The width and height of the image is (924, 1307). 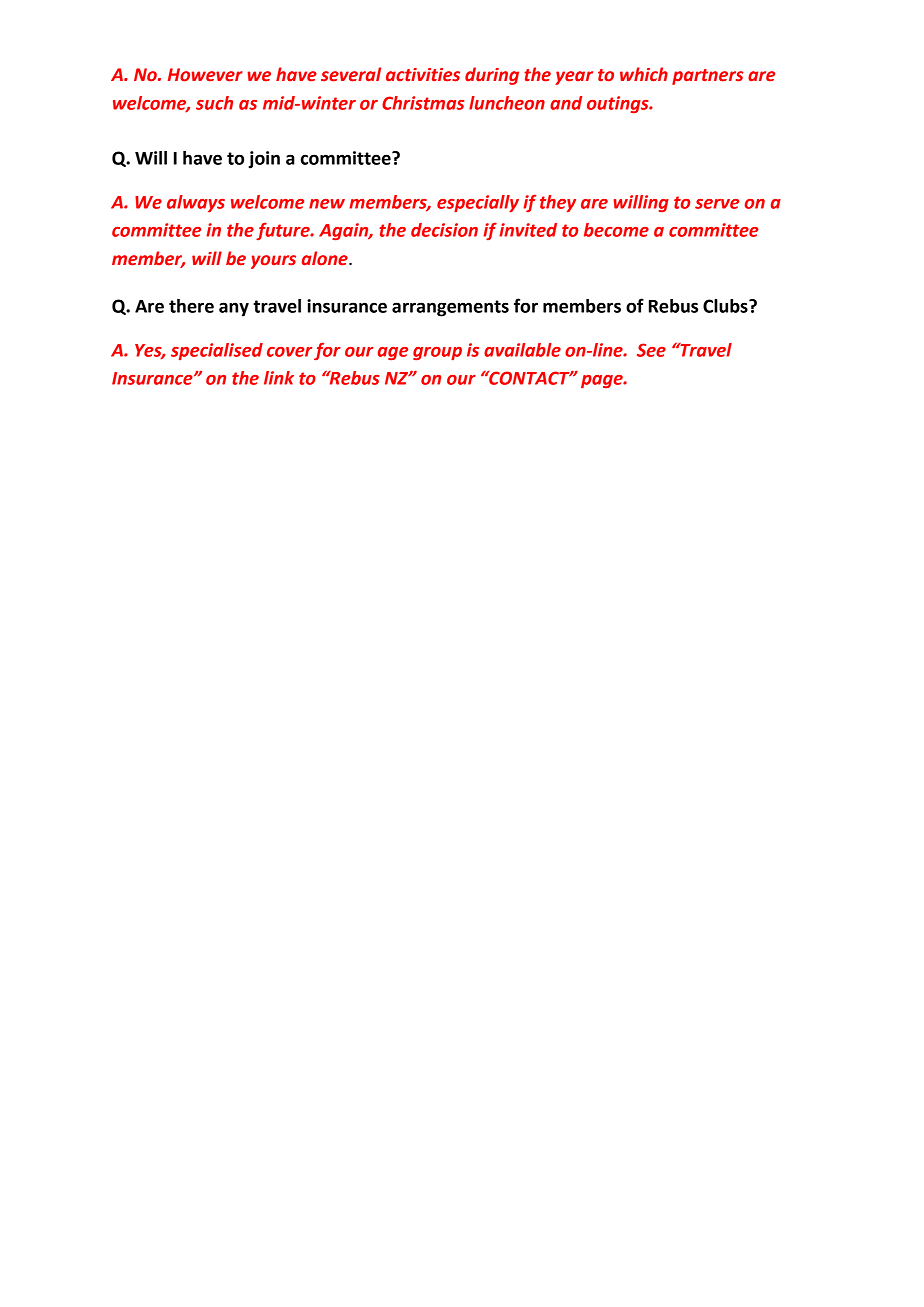 I want to click on serve, so click(x=717, y=204).
